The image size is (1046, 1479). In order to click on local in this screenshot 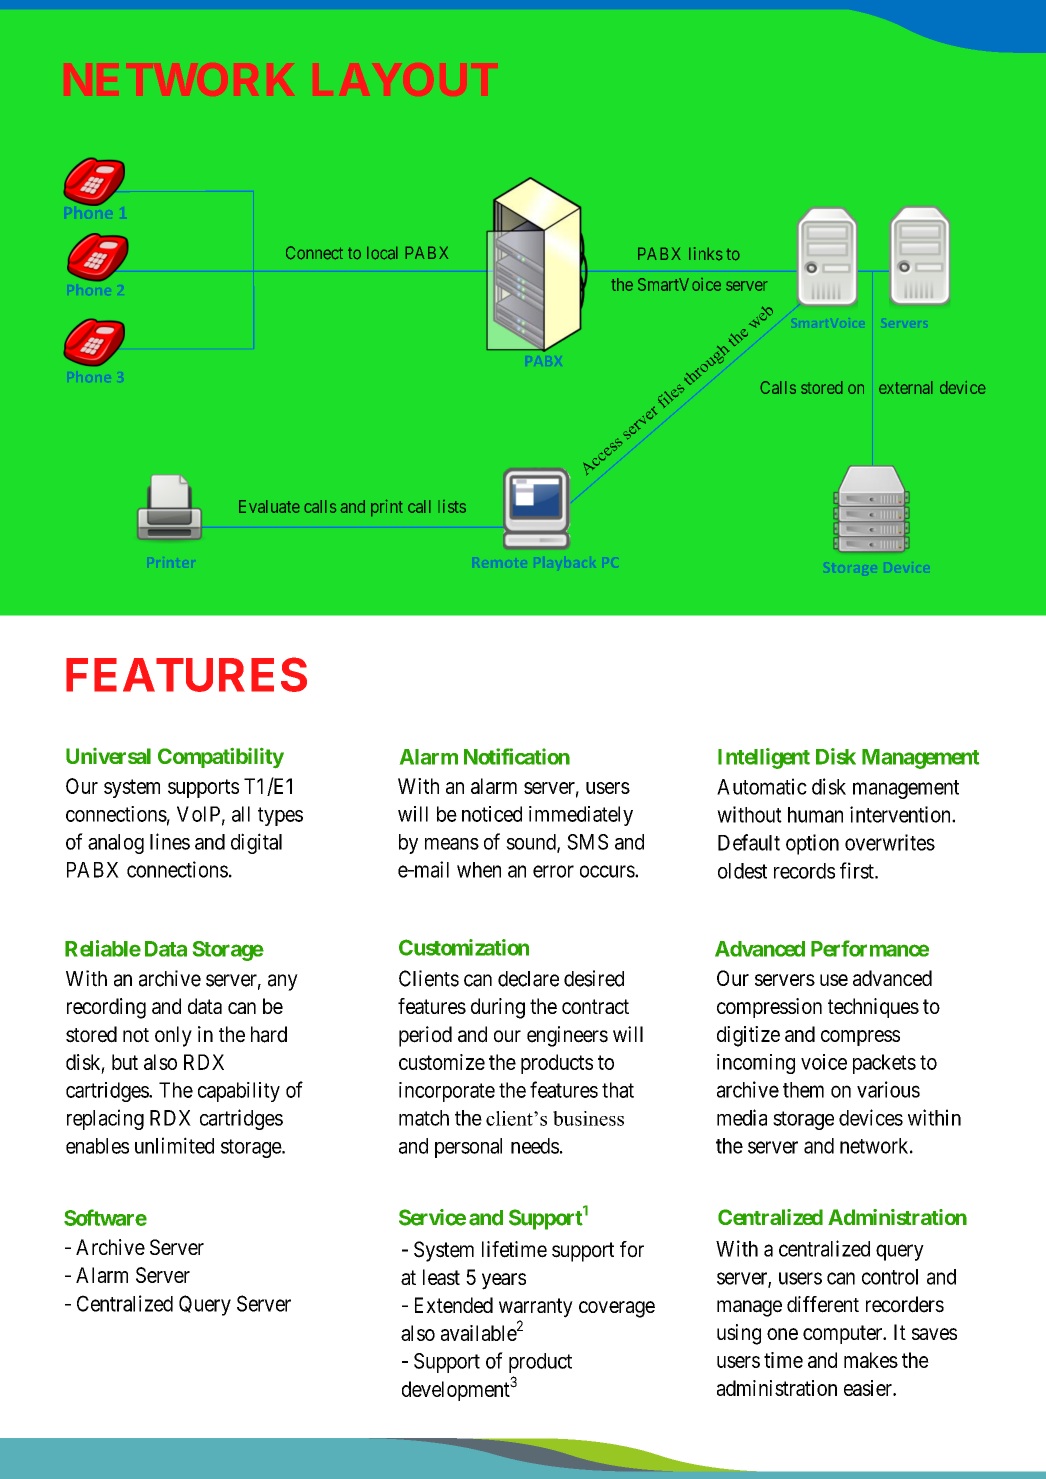, I will do `click(382, 253)`.
